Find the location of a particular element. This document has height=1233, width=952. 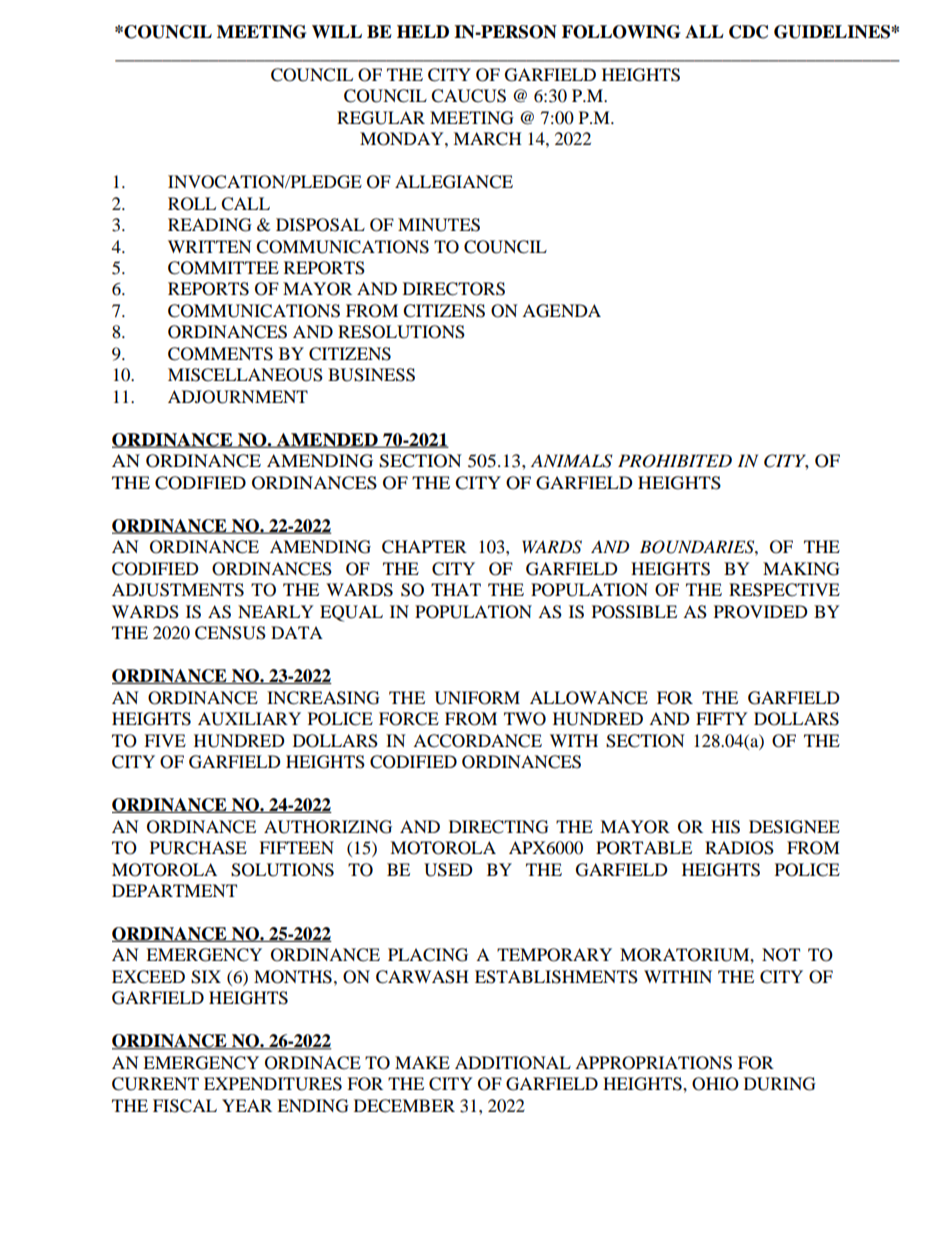

PROVIDED is located at coordinates (761, 612).
